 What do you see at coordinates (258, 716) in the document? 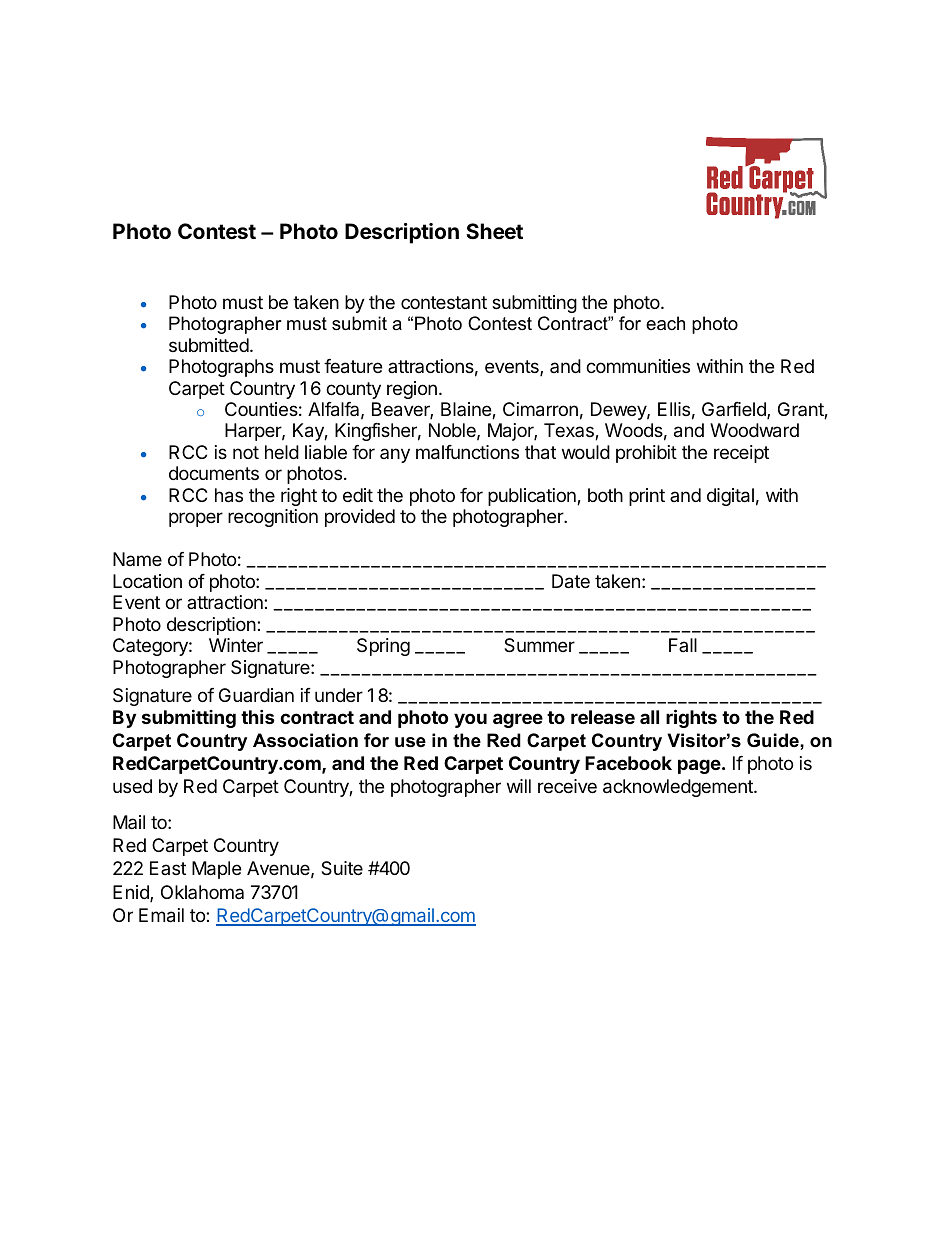
I see `this` at bounding box center [258, 716].
